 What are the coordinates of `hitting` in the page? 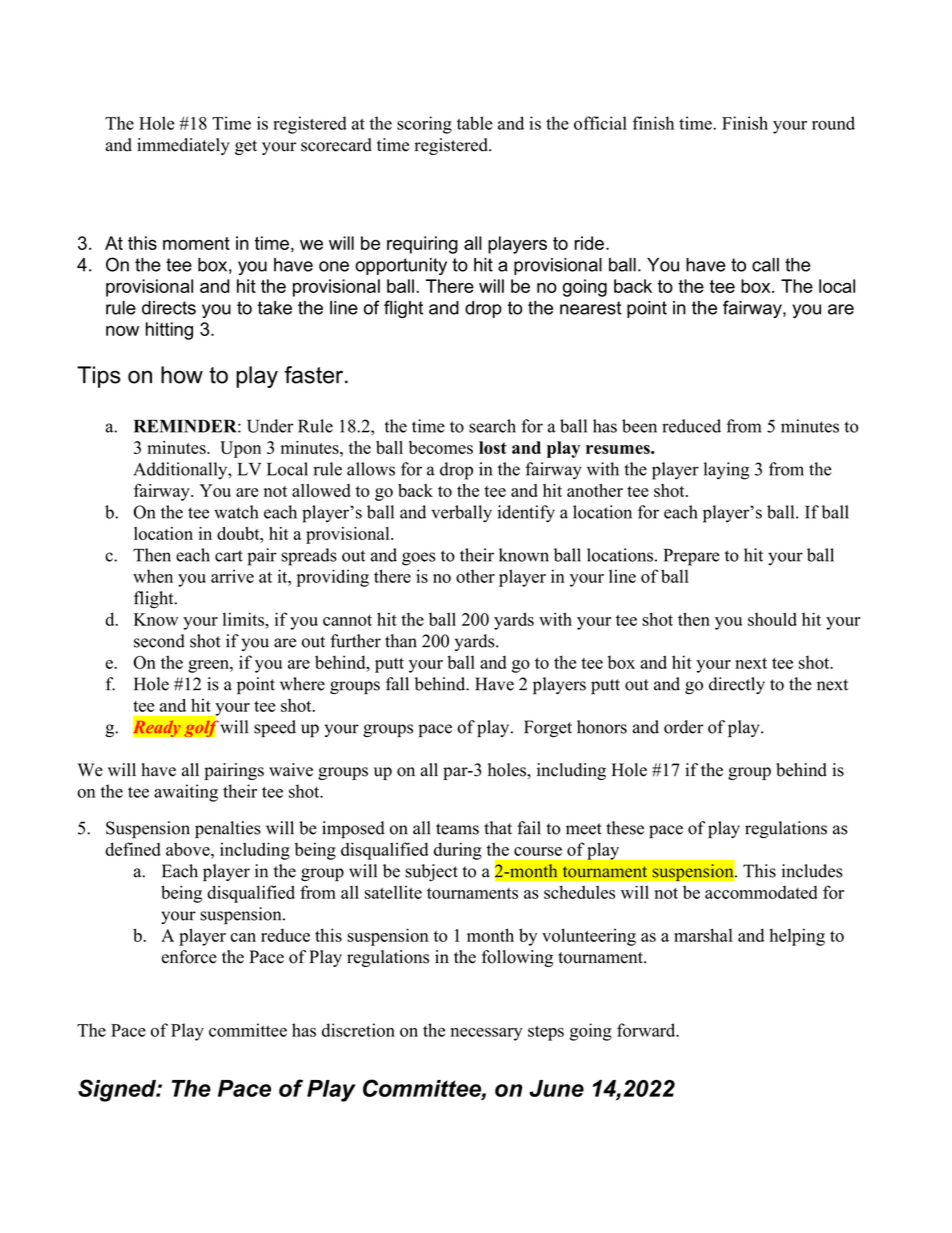 It's located at (169, 331).
